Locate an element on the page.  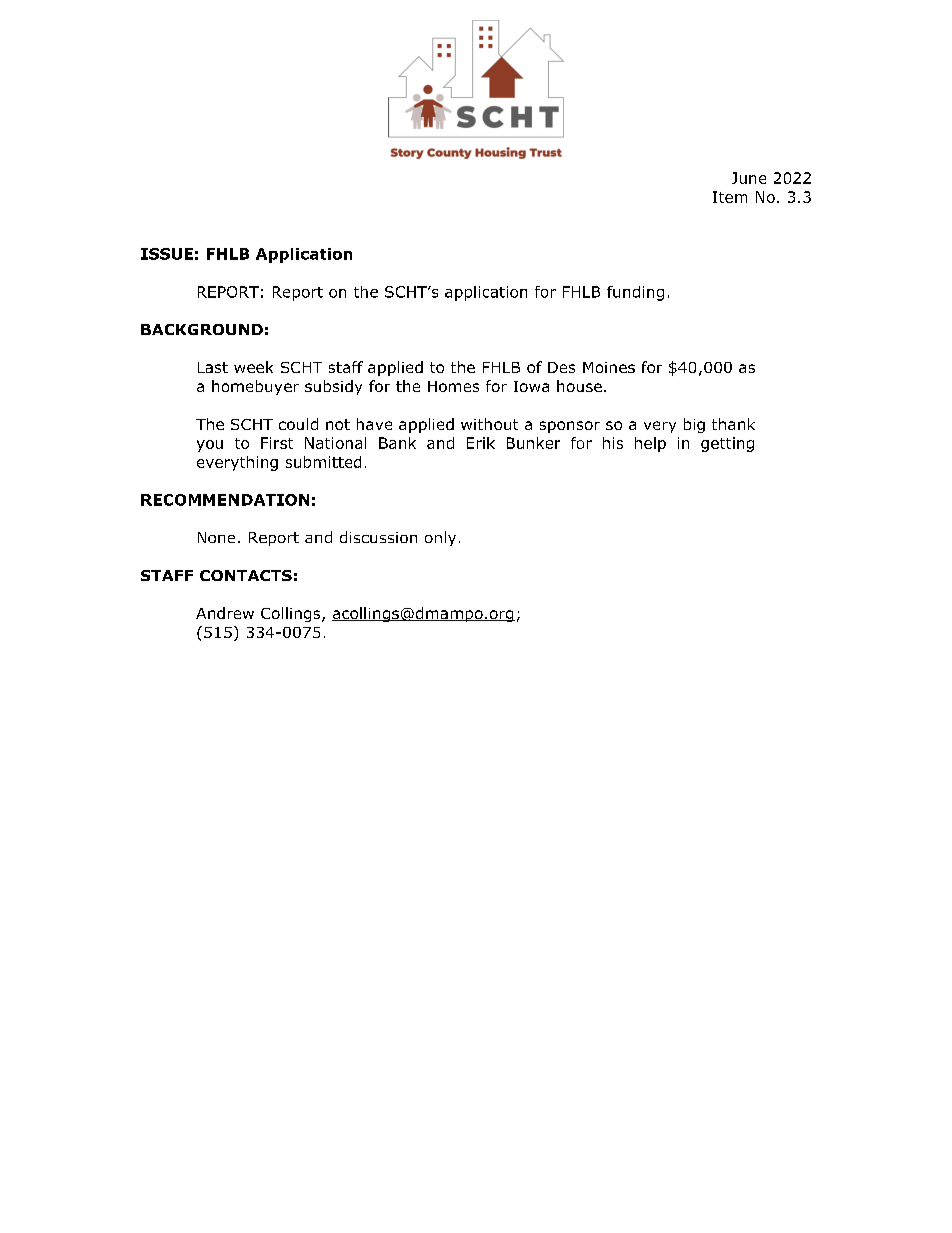
ISSUE is located at coordinates (167, 254).
